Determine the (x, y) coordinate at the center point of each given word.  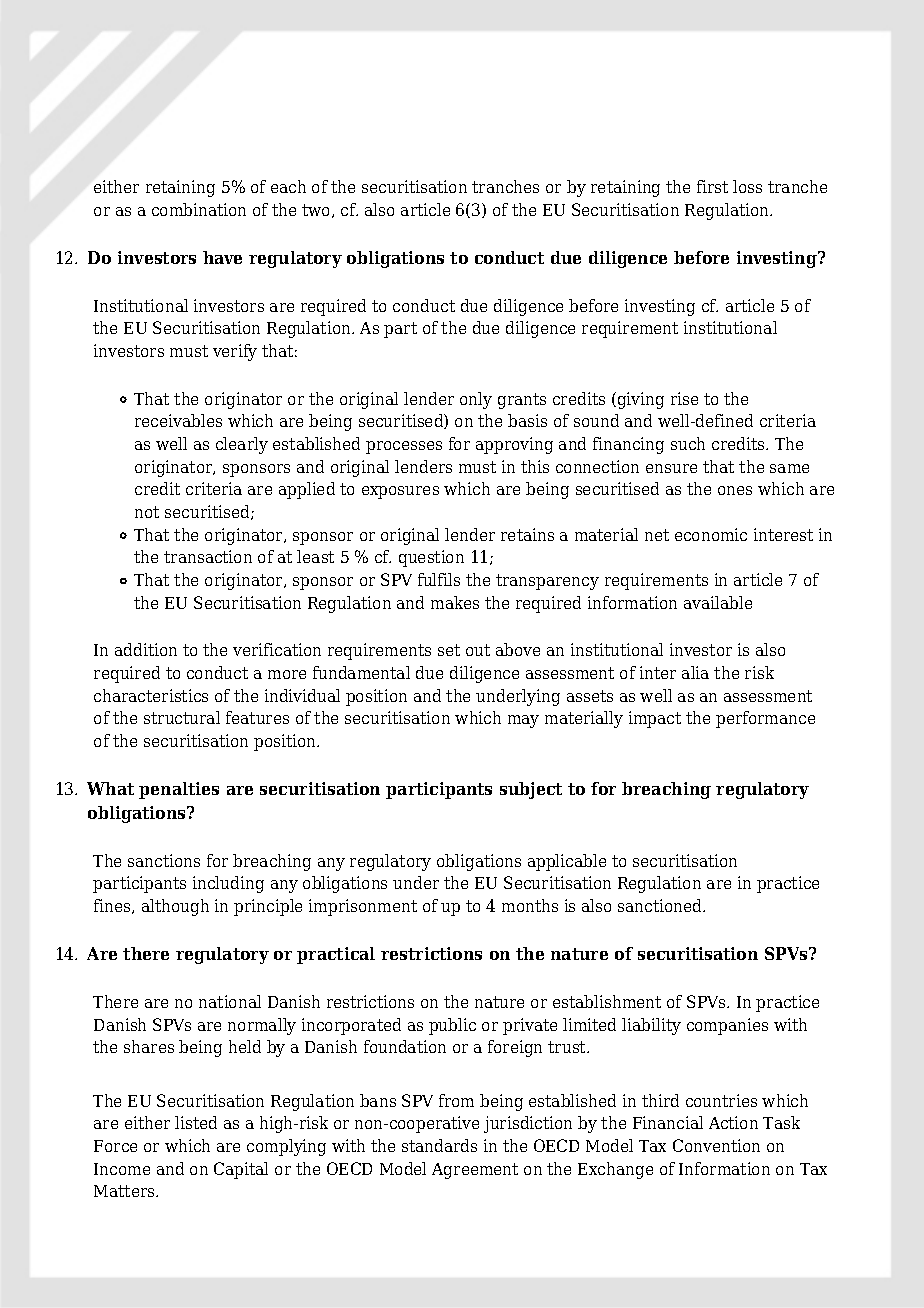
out (478, 650)
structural (182, 717)
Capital (241, 1170)
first (712, 186)
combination (199, 209)
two (317, 211)
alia (695, 672)
